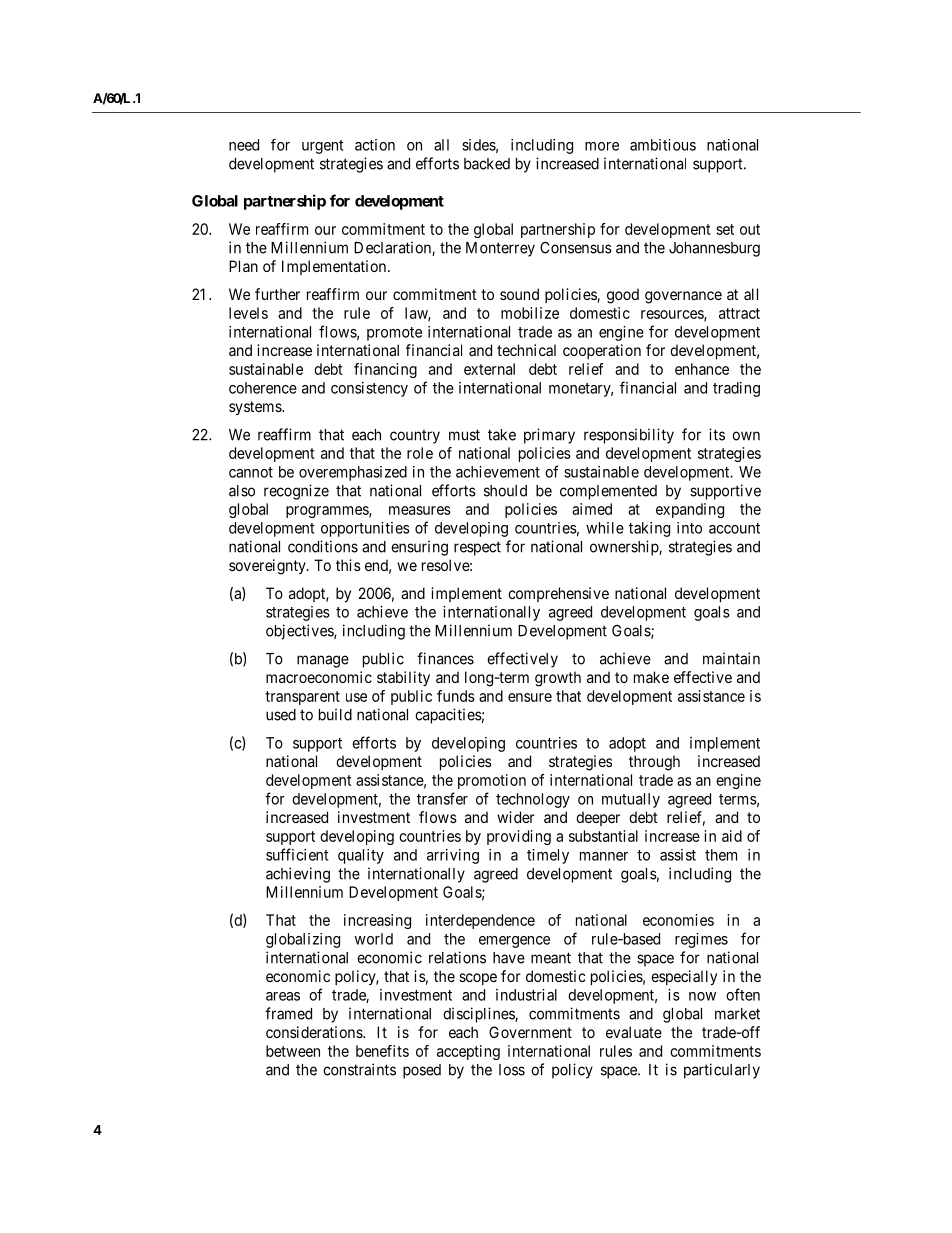 Image resolution: width=952 pixels, height=1233 pixels. I want to click on sovereignty, so click(268, 567).
